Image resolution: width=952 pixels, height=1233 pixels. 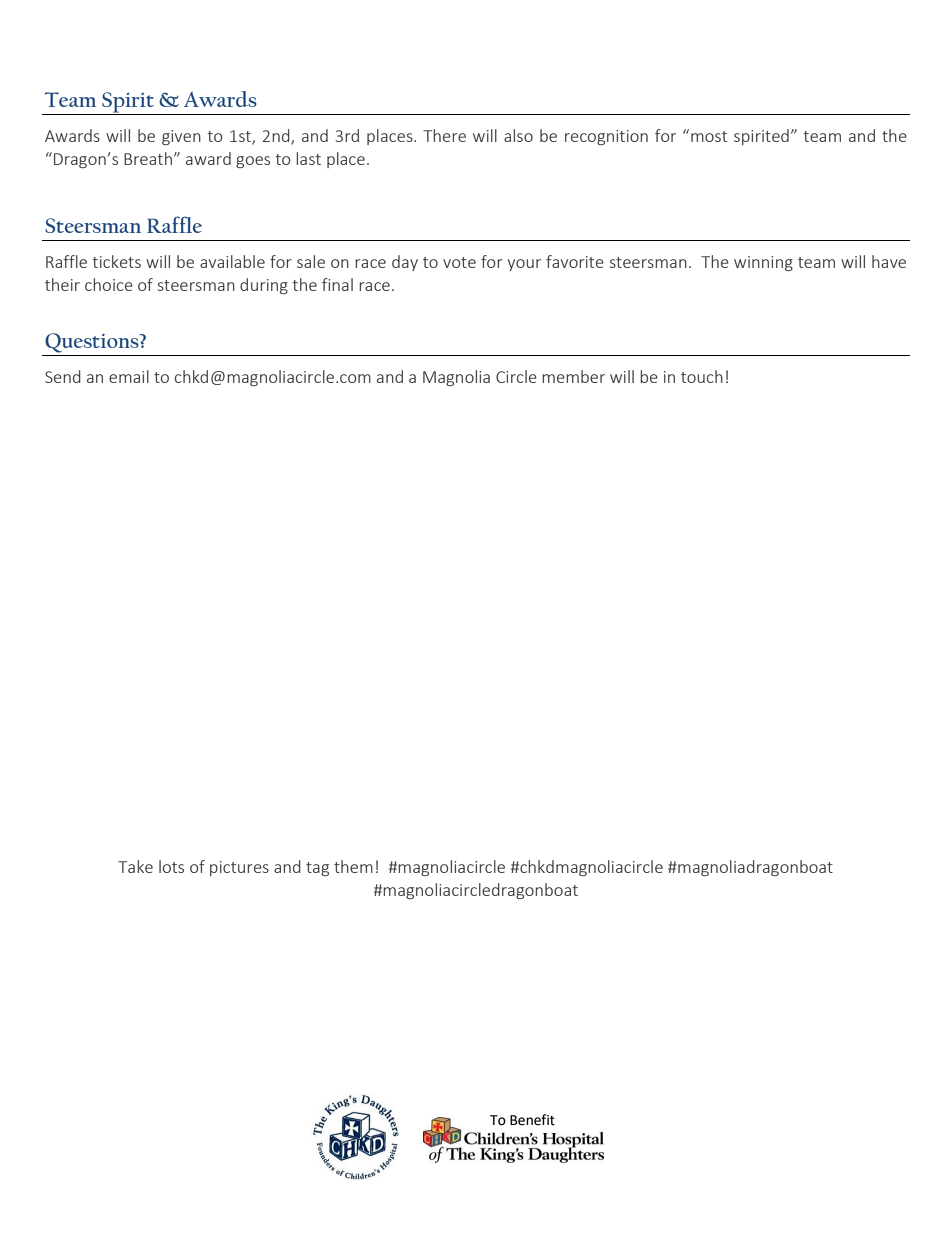 I want to click on Send, so click(x=63, y=376).
